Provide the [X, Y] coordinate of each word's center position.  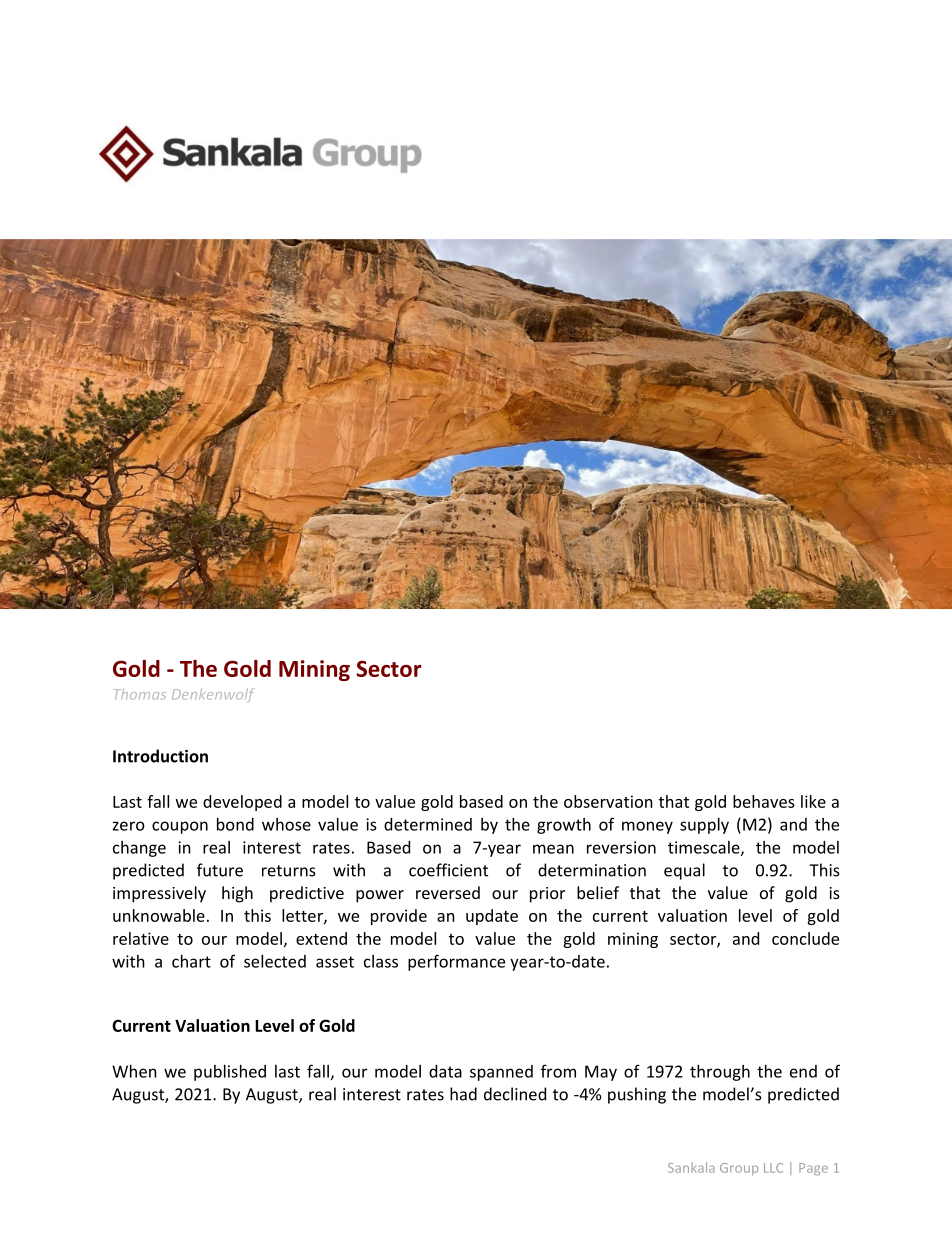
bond [235, 824]
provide [399, 917]
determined [428, 824]
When [134, 1071]
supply [704, 826]
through [720, 1073]
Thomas [140, 694]
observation [608, 801]
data [445, 1071]
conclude [805, 938]
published [230, 1073]
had [463, 1094]
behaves [764, 801]
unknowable [159, 915]
